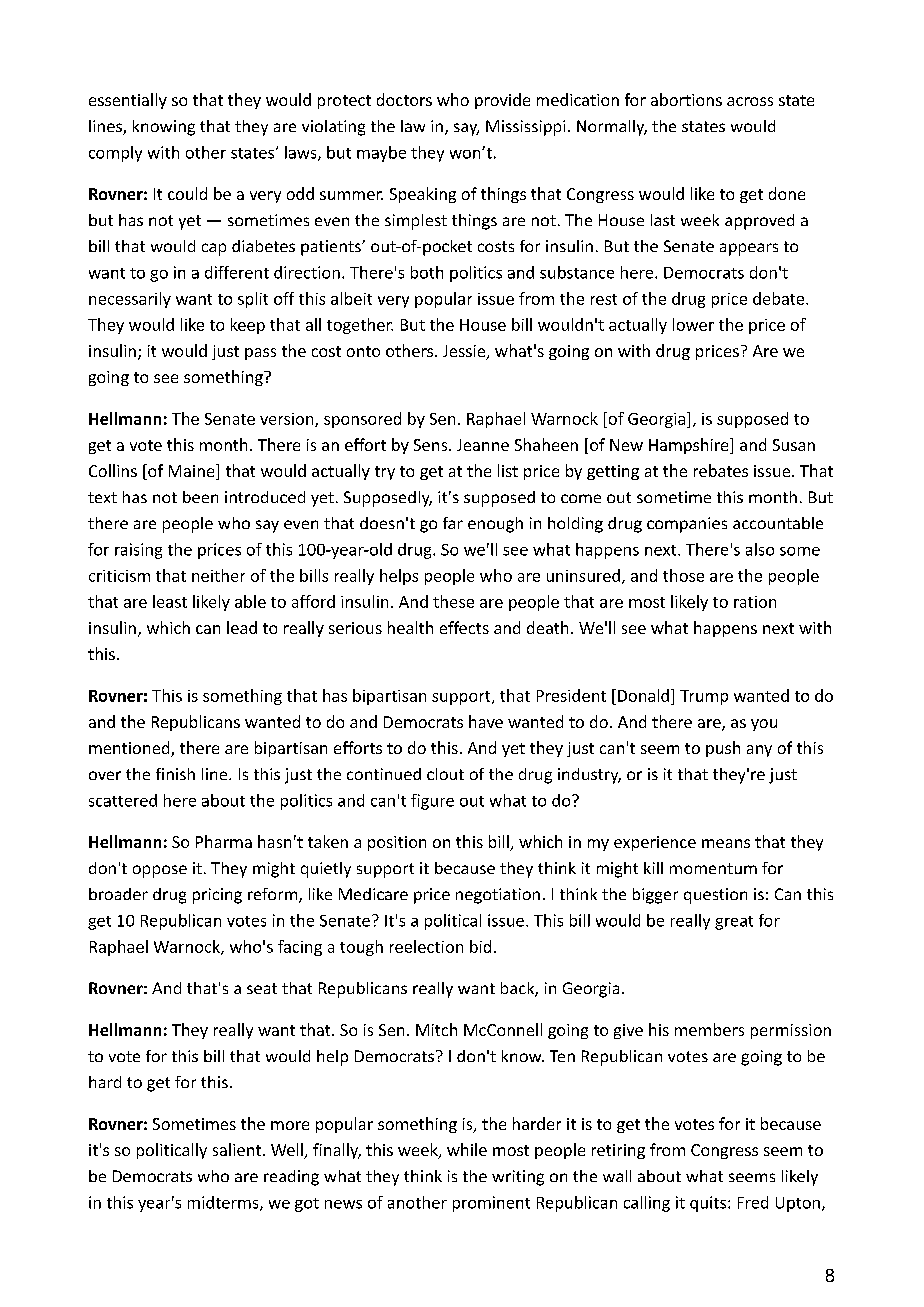 The width and height of the screenshot is (924, 1307). What do you see at coordinates (128, 101) in the screenshot?
I see `essentially` at bounding box center [128, 101].
